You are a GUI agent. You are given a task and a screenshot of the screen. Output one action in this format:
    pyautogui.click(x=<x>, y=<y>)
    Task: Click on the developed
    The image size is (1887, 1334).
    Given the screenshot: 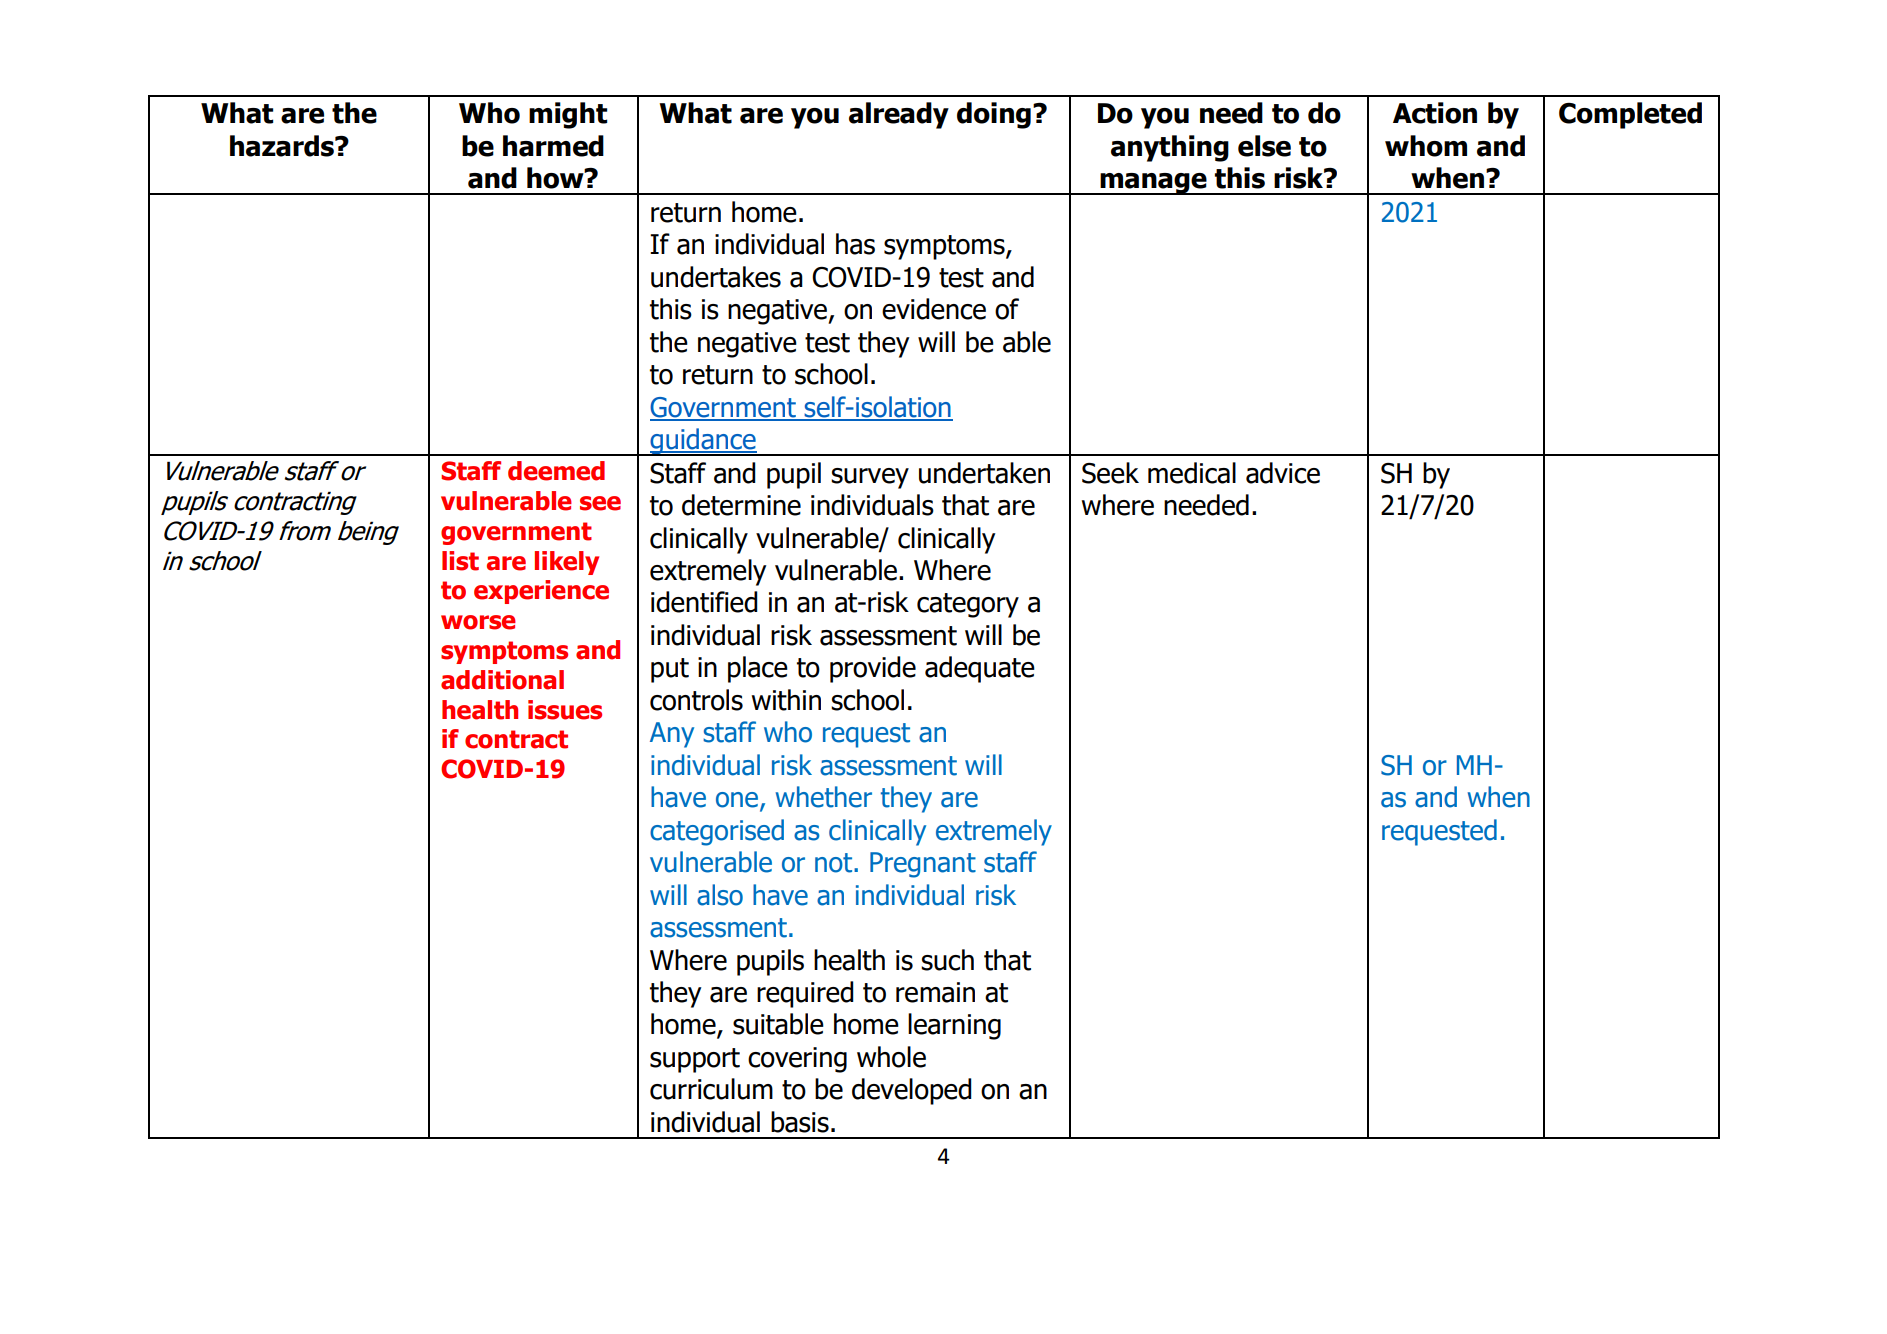 What is the action you would take?
    pyautogui.click(x=912, y=1091)
